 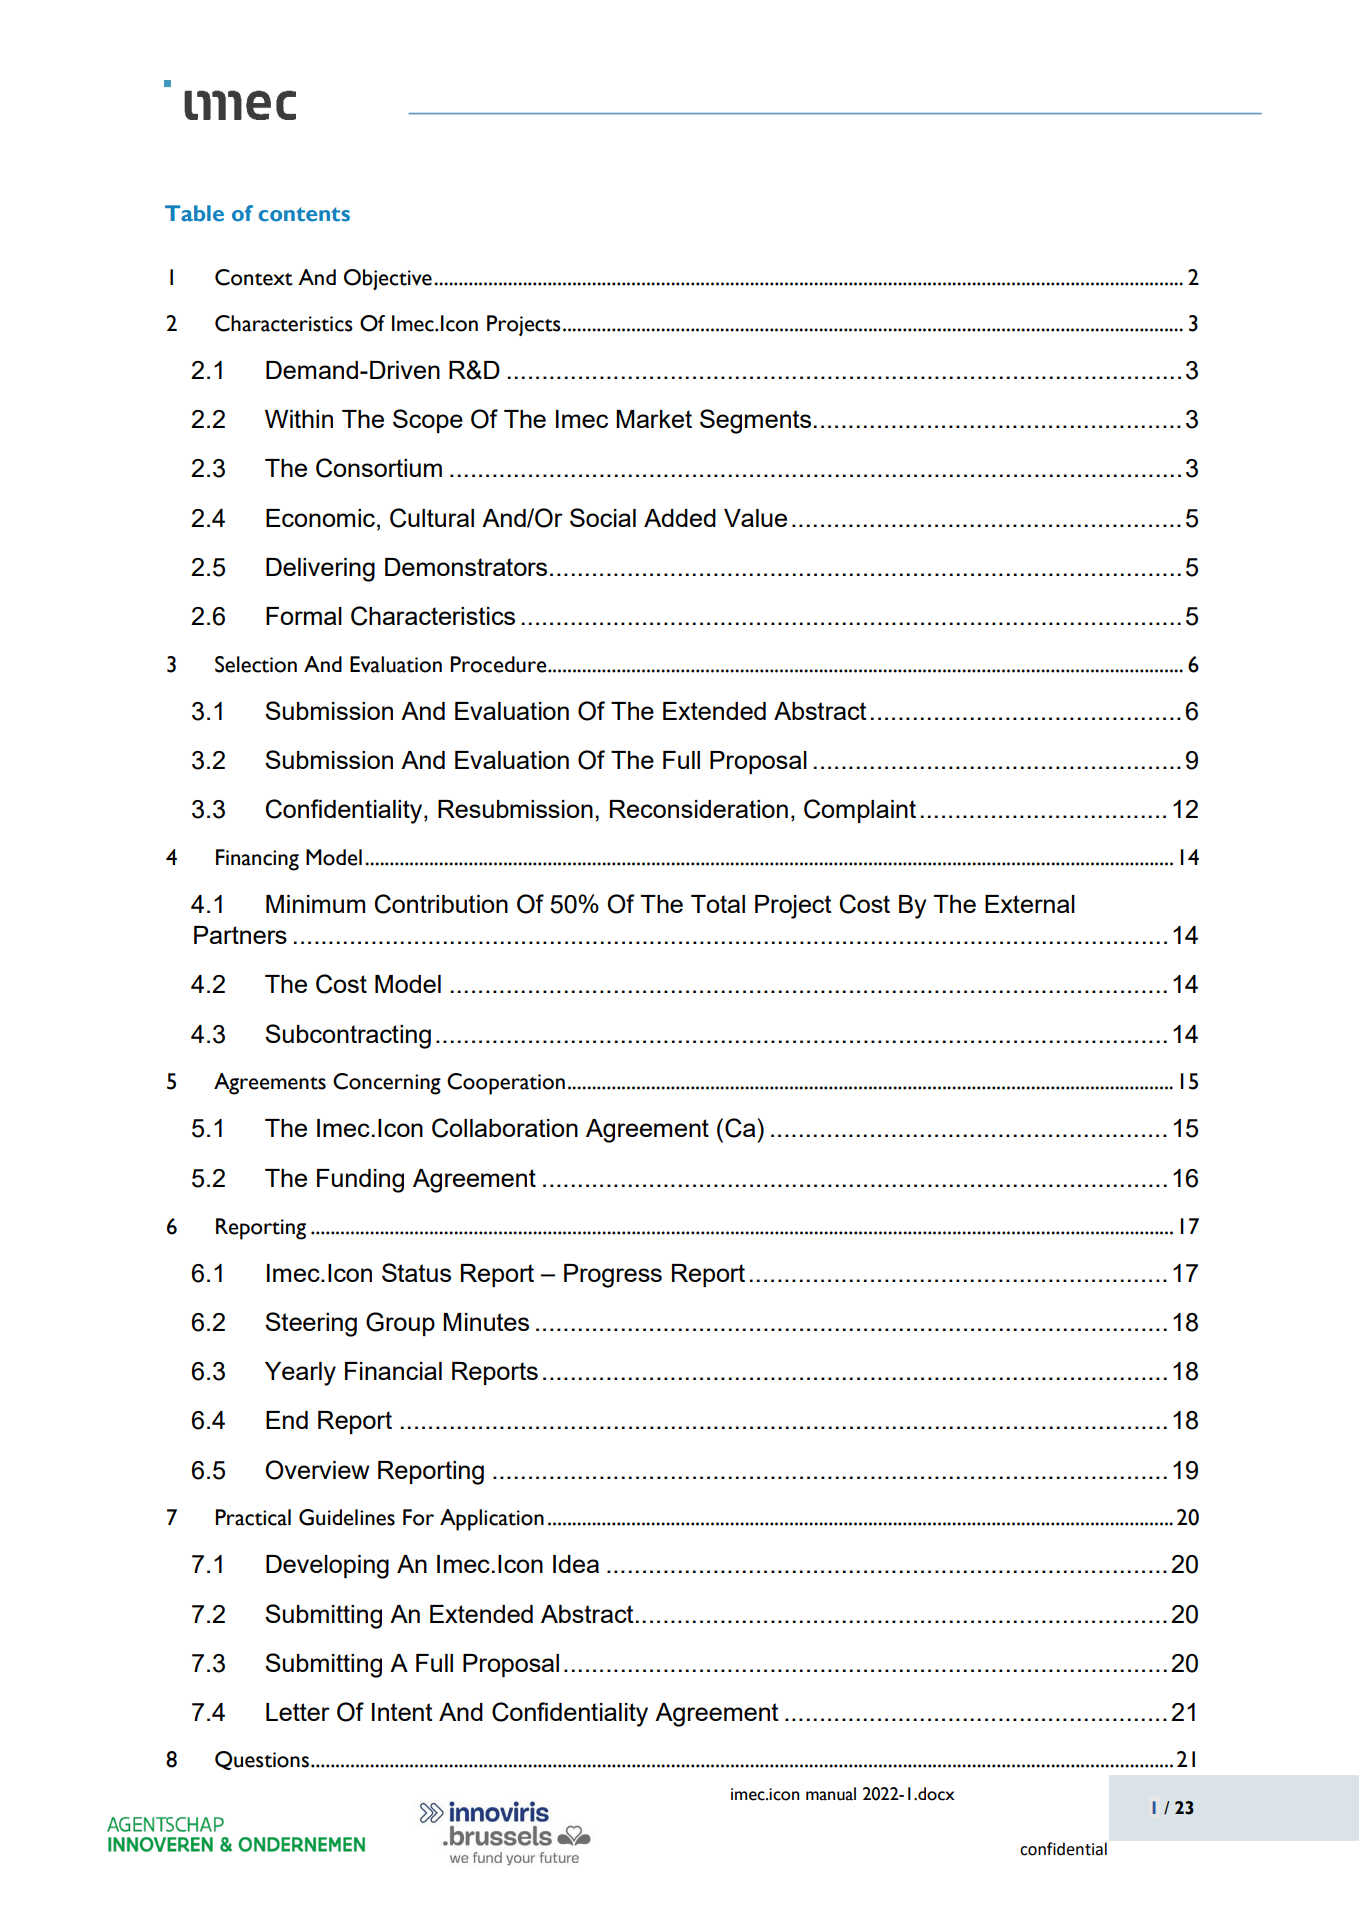 I want to click on Progress, so click(x=613, y=1276).
